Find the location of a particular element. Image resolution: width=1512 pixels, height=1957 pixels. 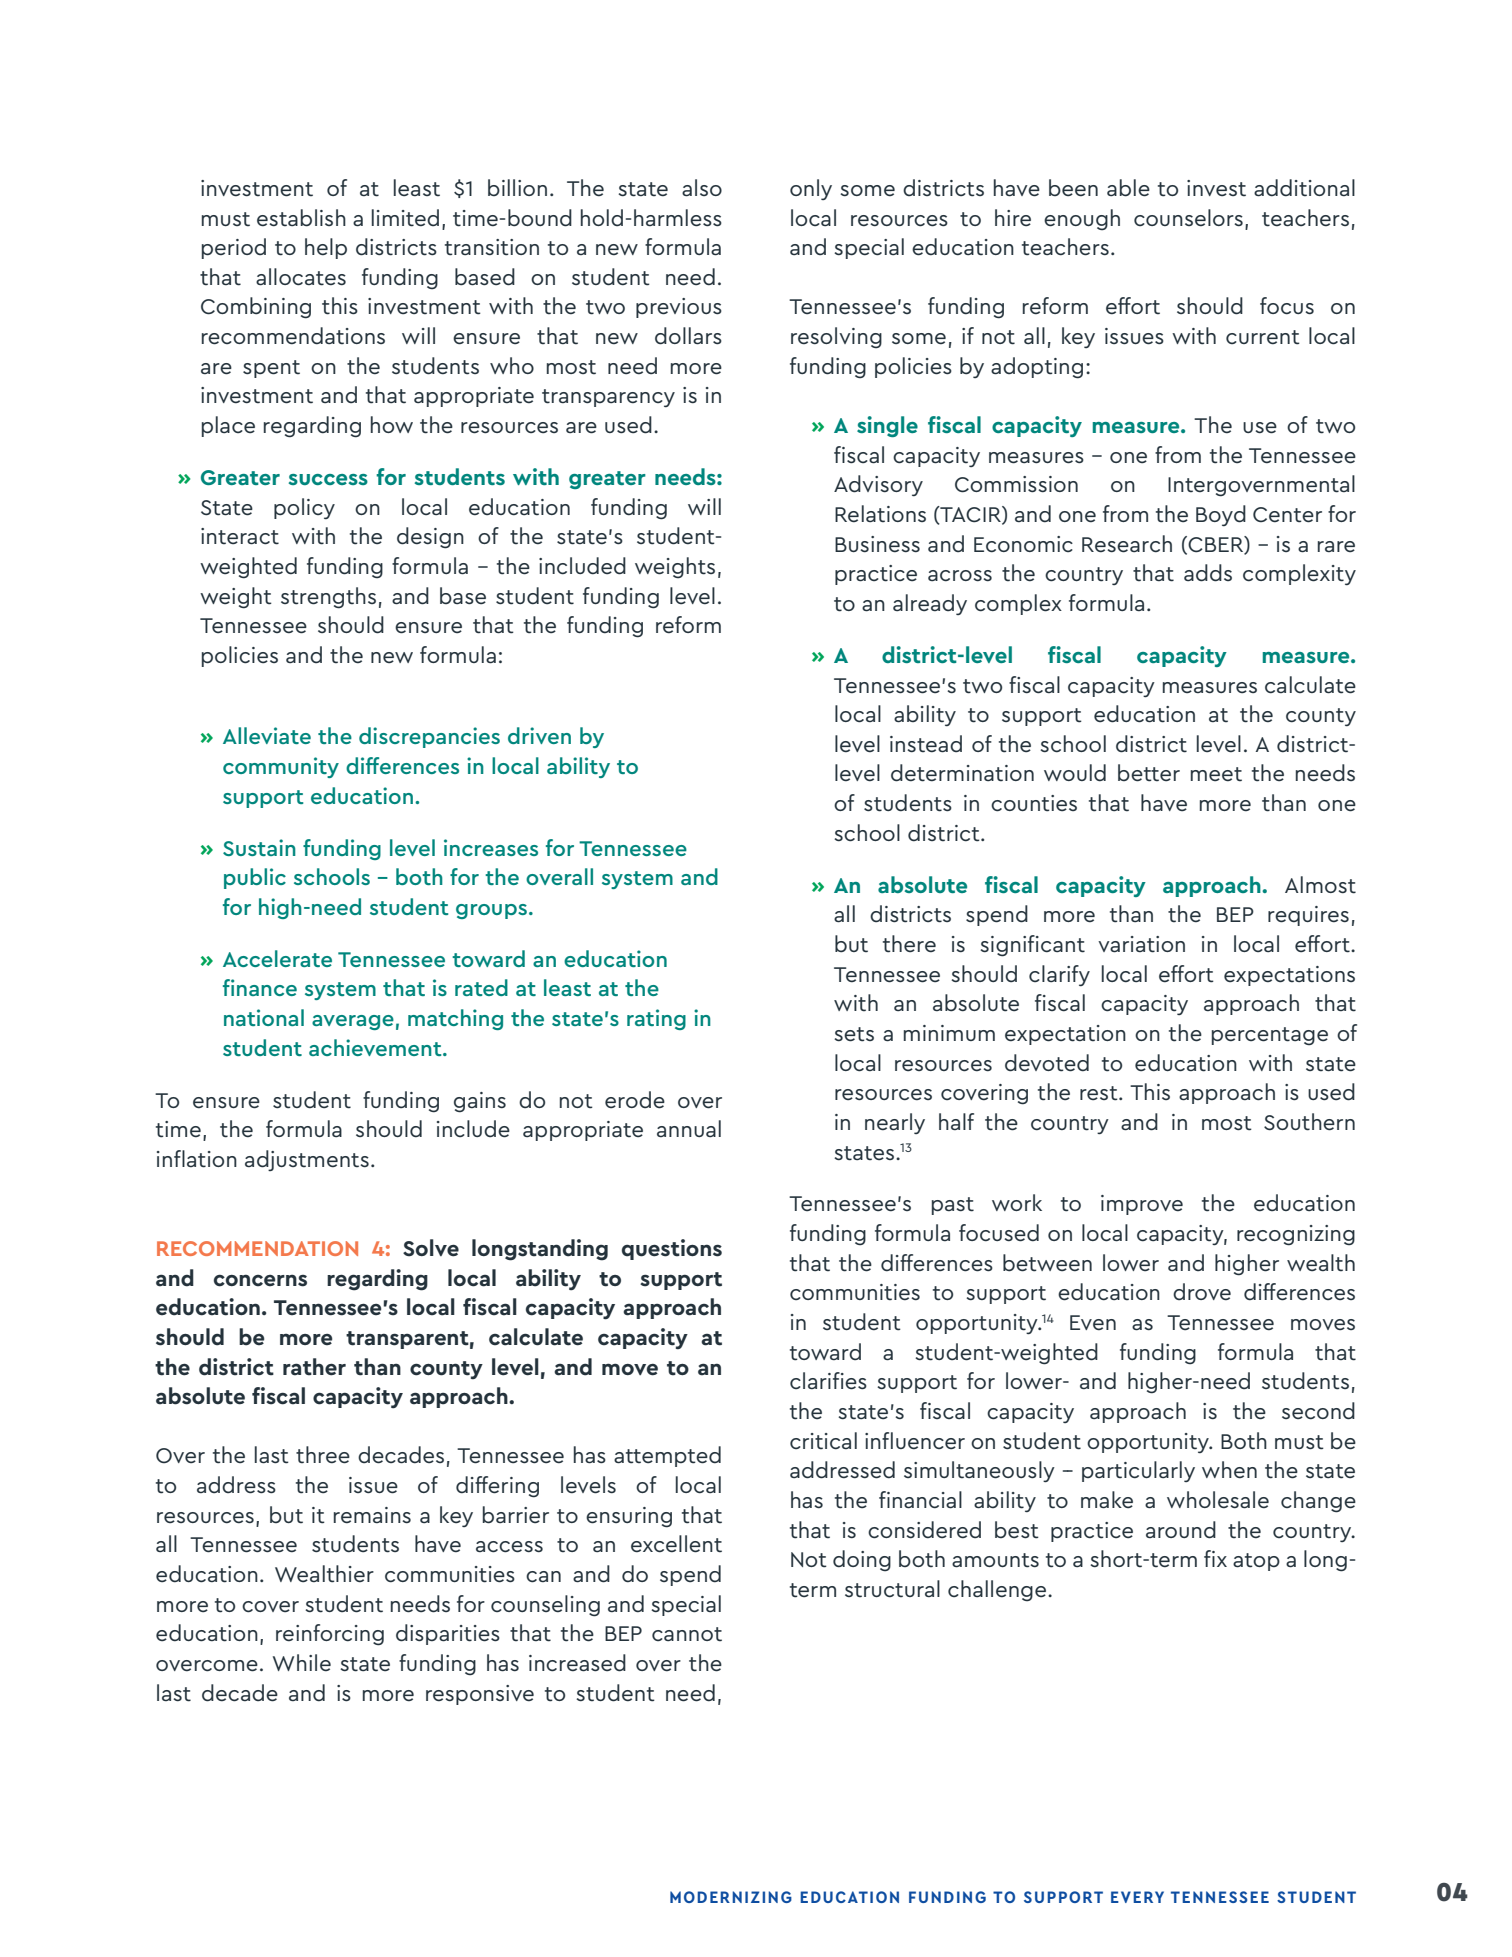

rather is located at coordinates (314, 1367).
